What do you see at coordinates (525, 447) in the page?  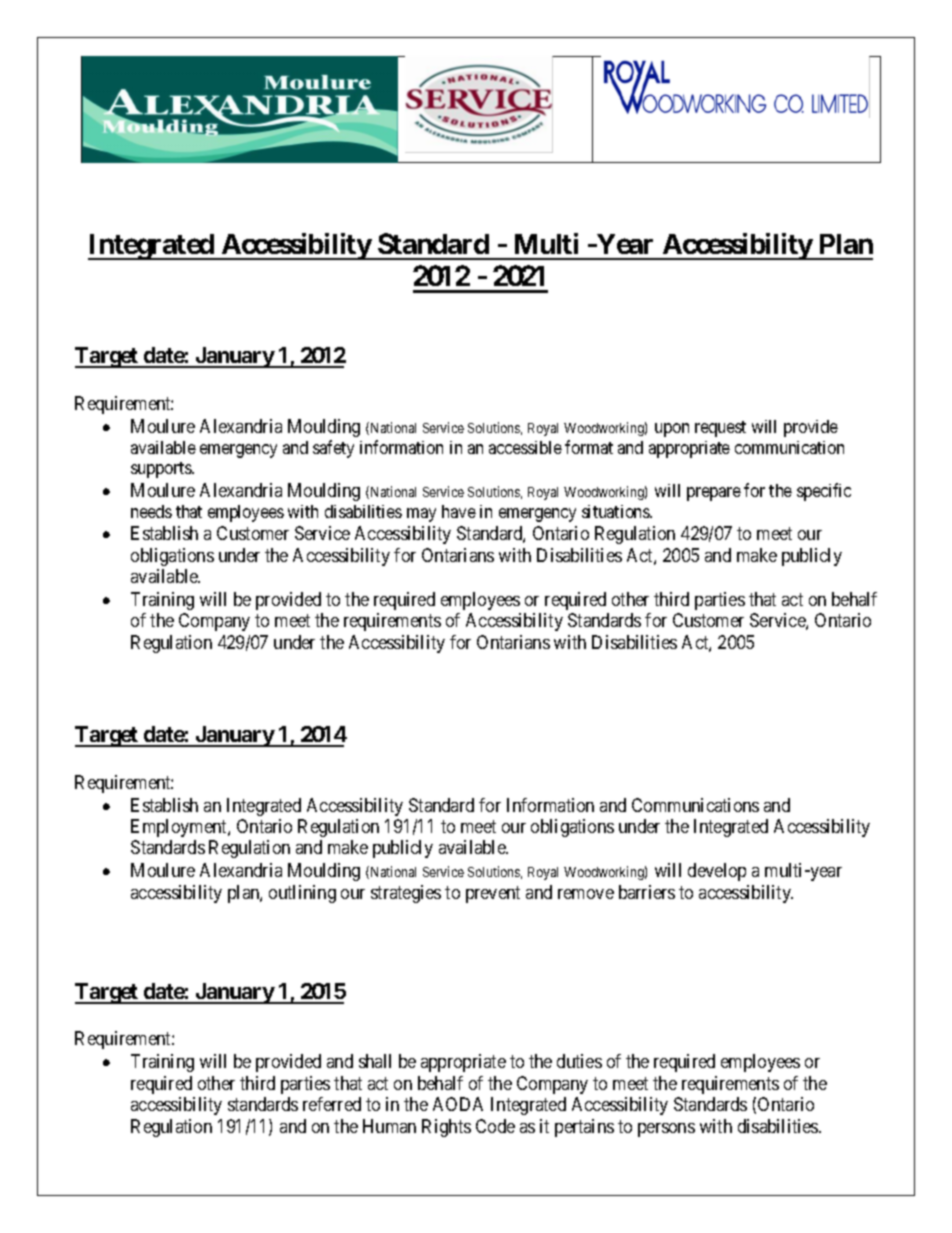 I see `accessible` at bounding box center [525, 447].
